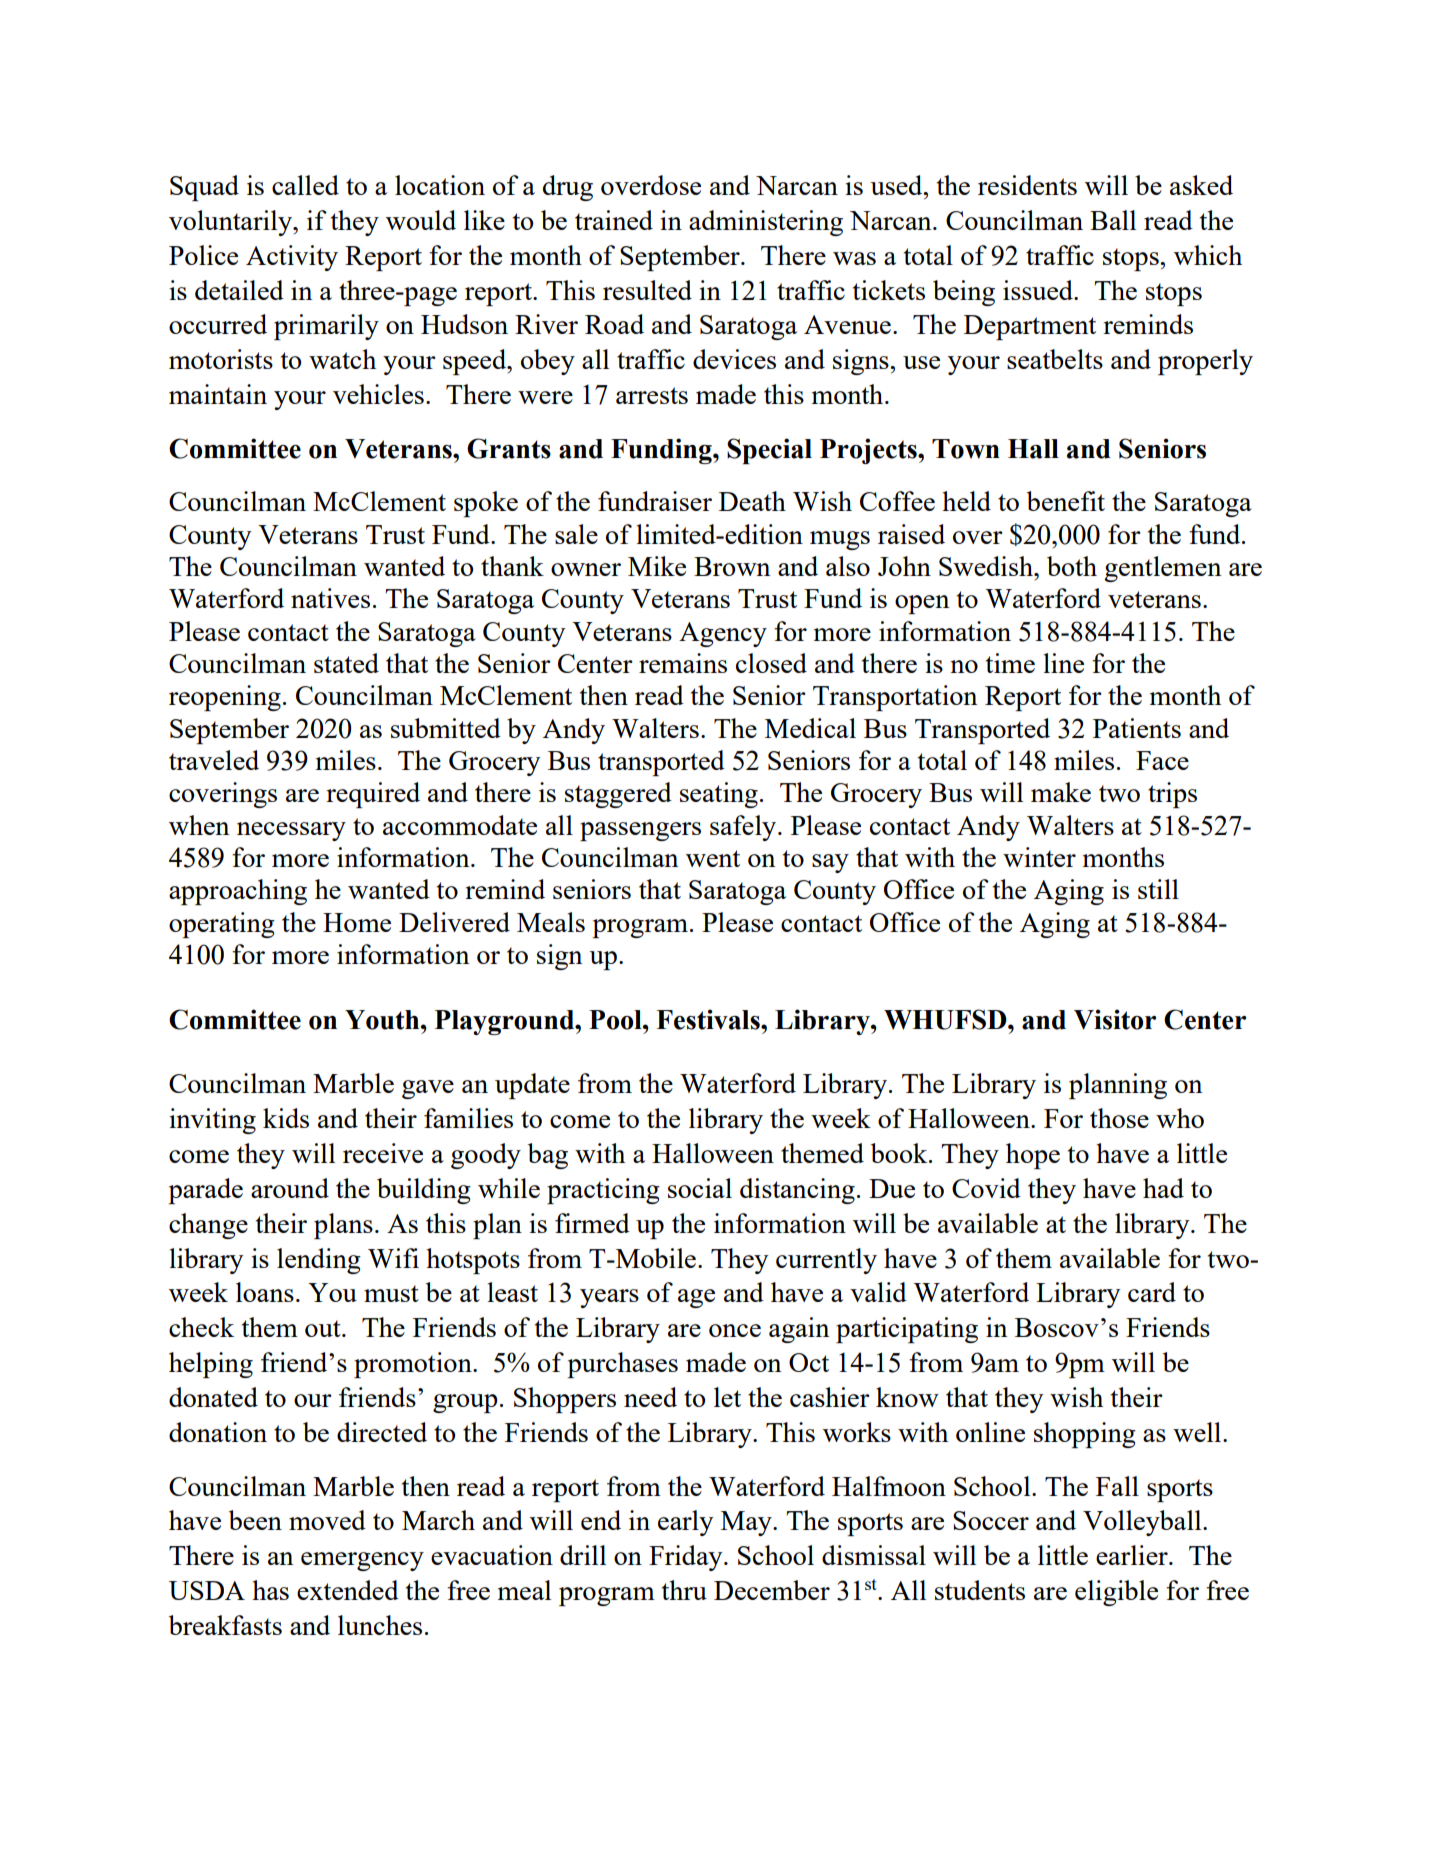 Image resolution: width=1434 pixels, height=1855 pixels. Describe the element at coordinates (346, 663) in the page. I see `stated` at that location.
